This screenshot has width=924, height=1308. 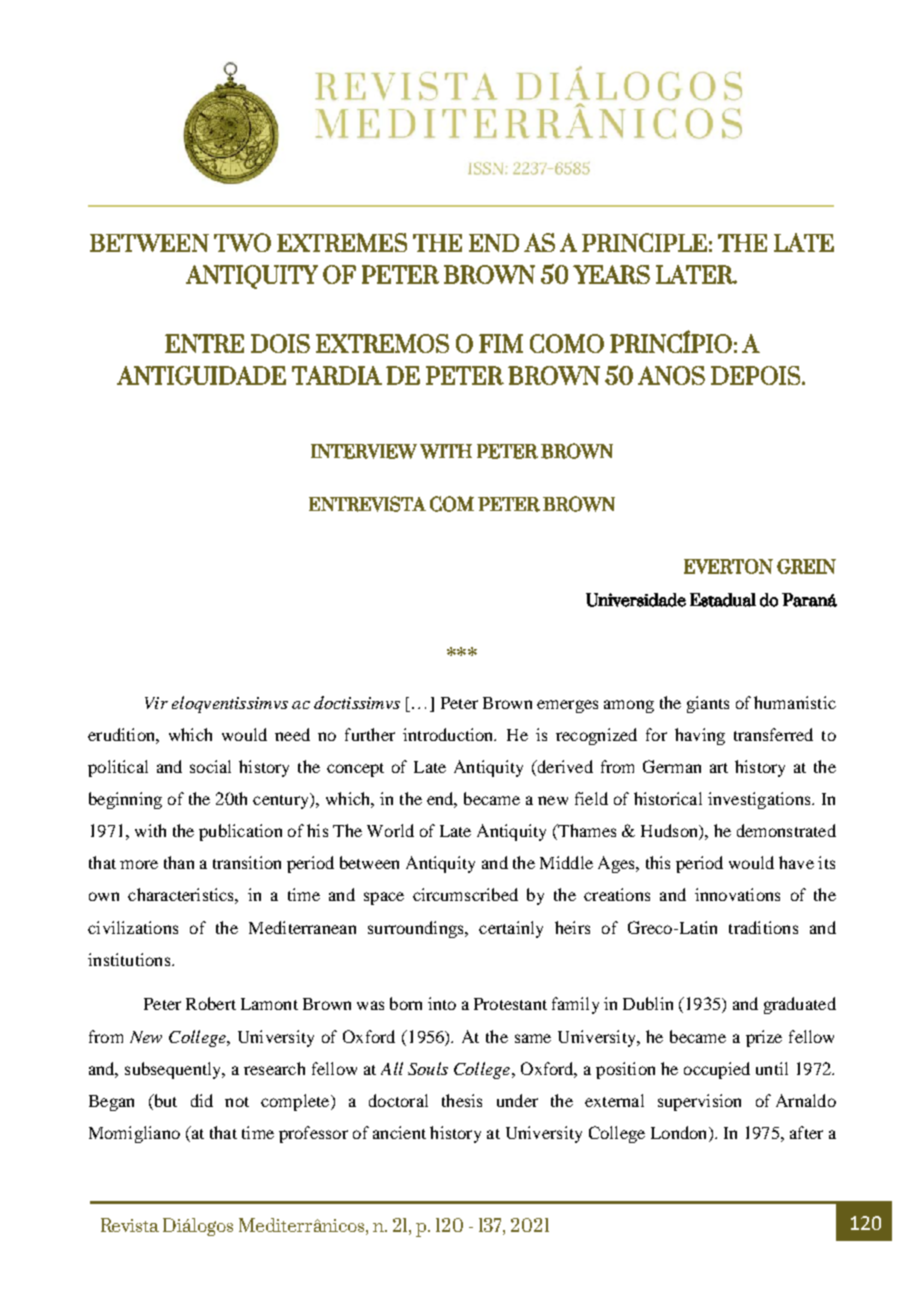 I want to click on did, so click(x=202, y=1100).
